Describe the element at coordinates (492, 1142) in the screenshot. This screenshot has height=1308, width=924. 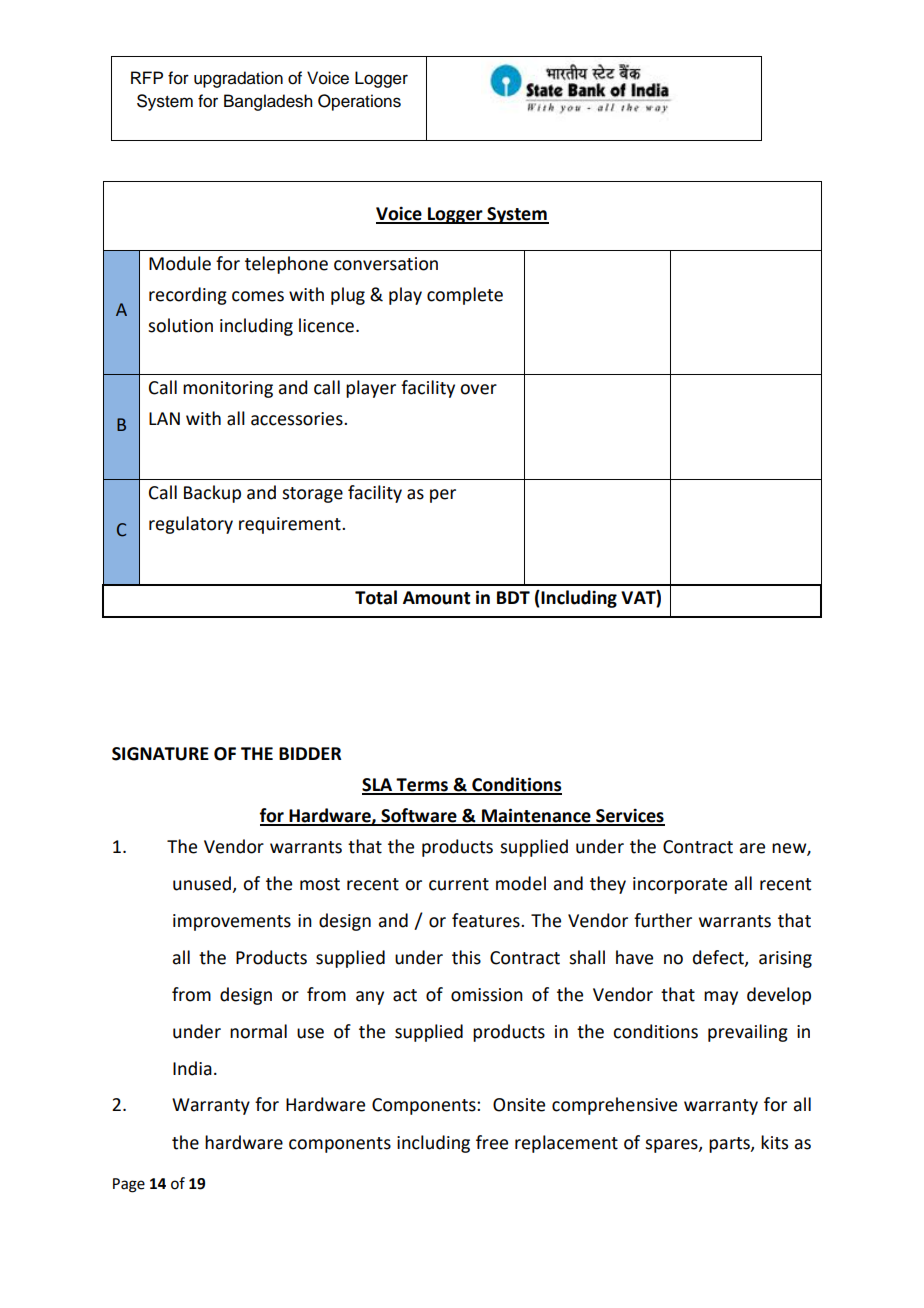
I see `free` at that location.
